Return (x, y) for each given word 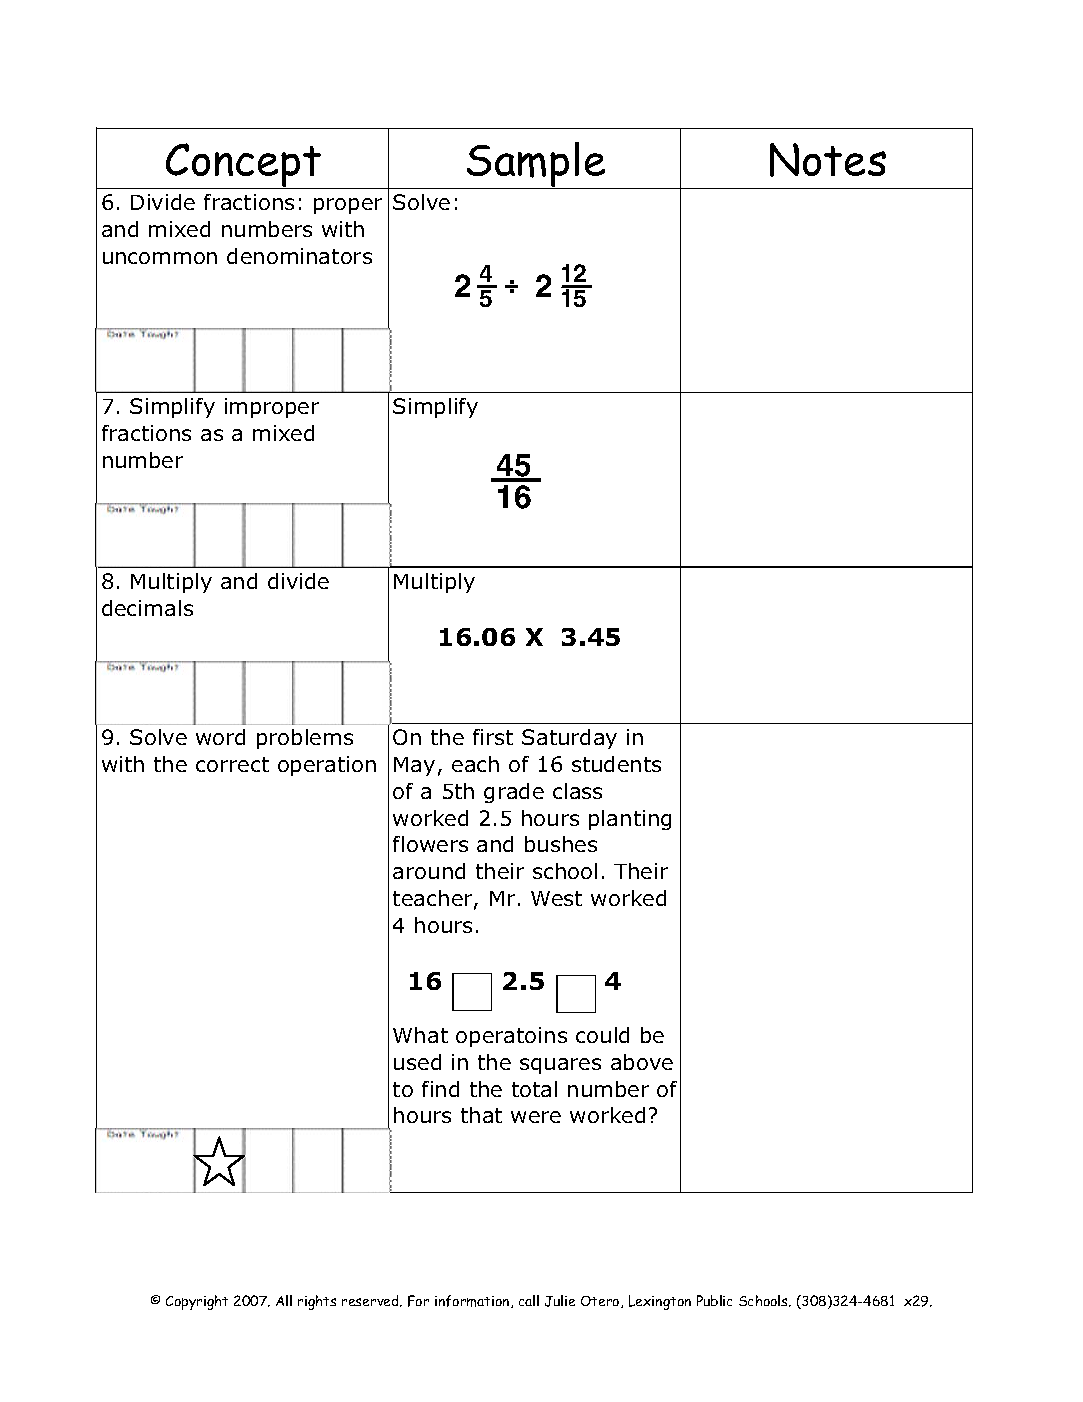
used (417, 1062)
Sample (536, 165)
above (642, 1062)
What (420, 1035)
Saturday (569, 739)
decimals (147, 608)
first (493, 737)
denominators (299, 256)
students (616, 764)
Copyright (197, 1302)
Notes (828, 160)
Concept (244, 166)
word (220, 737)
